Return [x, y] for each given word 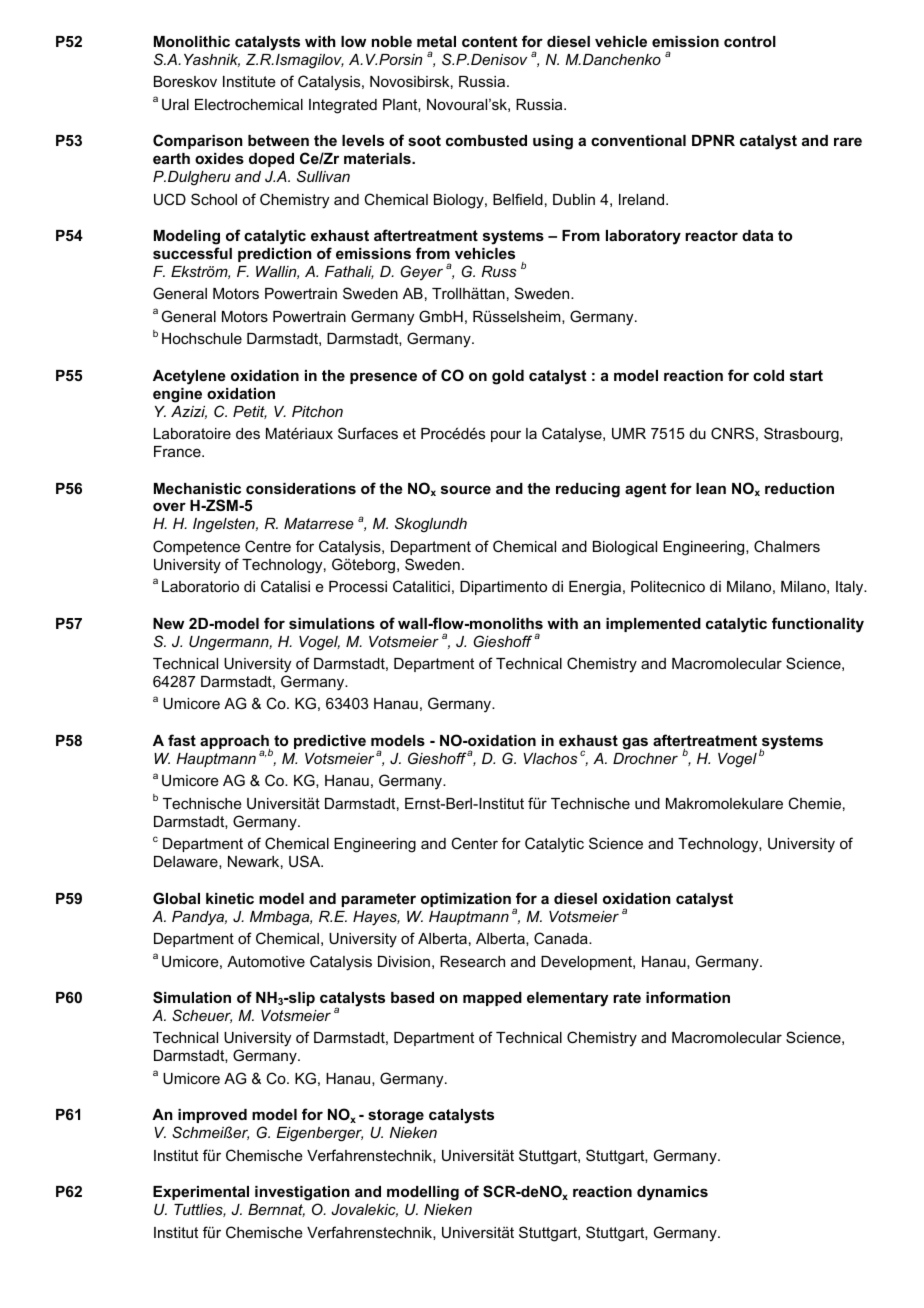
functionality [818, 625]
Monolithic [192, 41]
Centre [268, 546]
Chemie [814, 803]
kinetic [230, 898]
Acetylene [189, 377]
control [750, 41]
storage [396, 1116]
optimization [466, 900]
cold [768, 375]
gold [508, 377]
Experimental [201, 1193]
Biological [625, 548]
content [489, 41]
